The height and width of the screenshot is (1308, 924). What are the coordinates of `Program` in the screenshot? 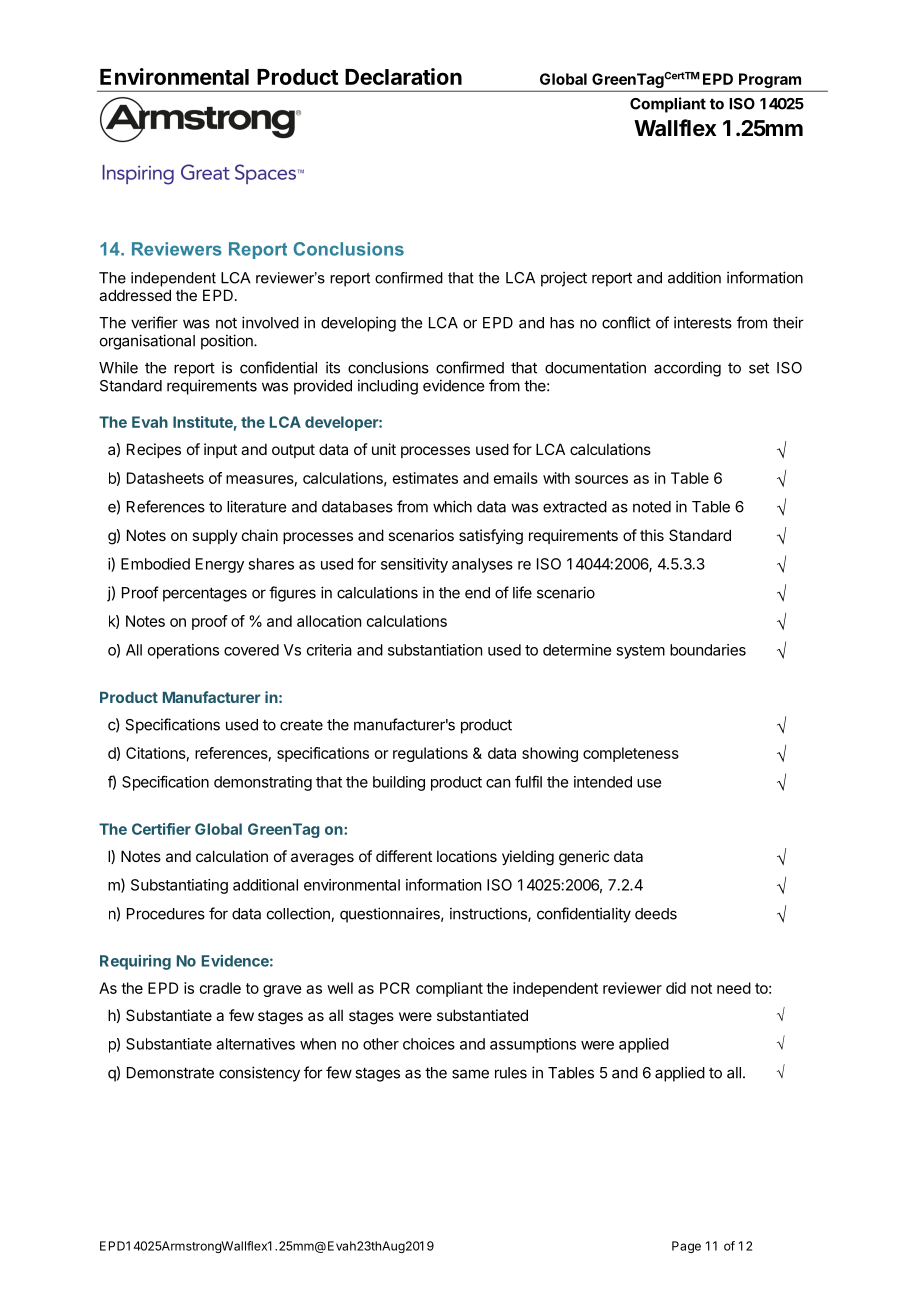 It's located at (770, 80).
